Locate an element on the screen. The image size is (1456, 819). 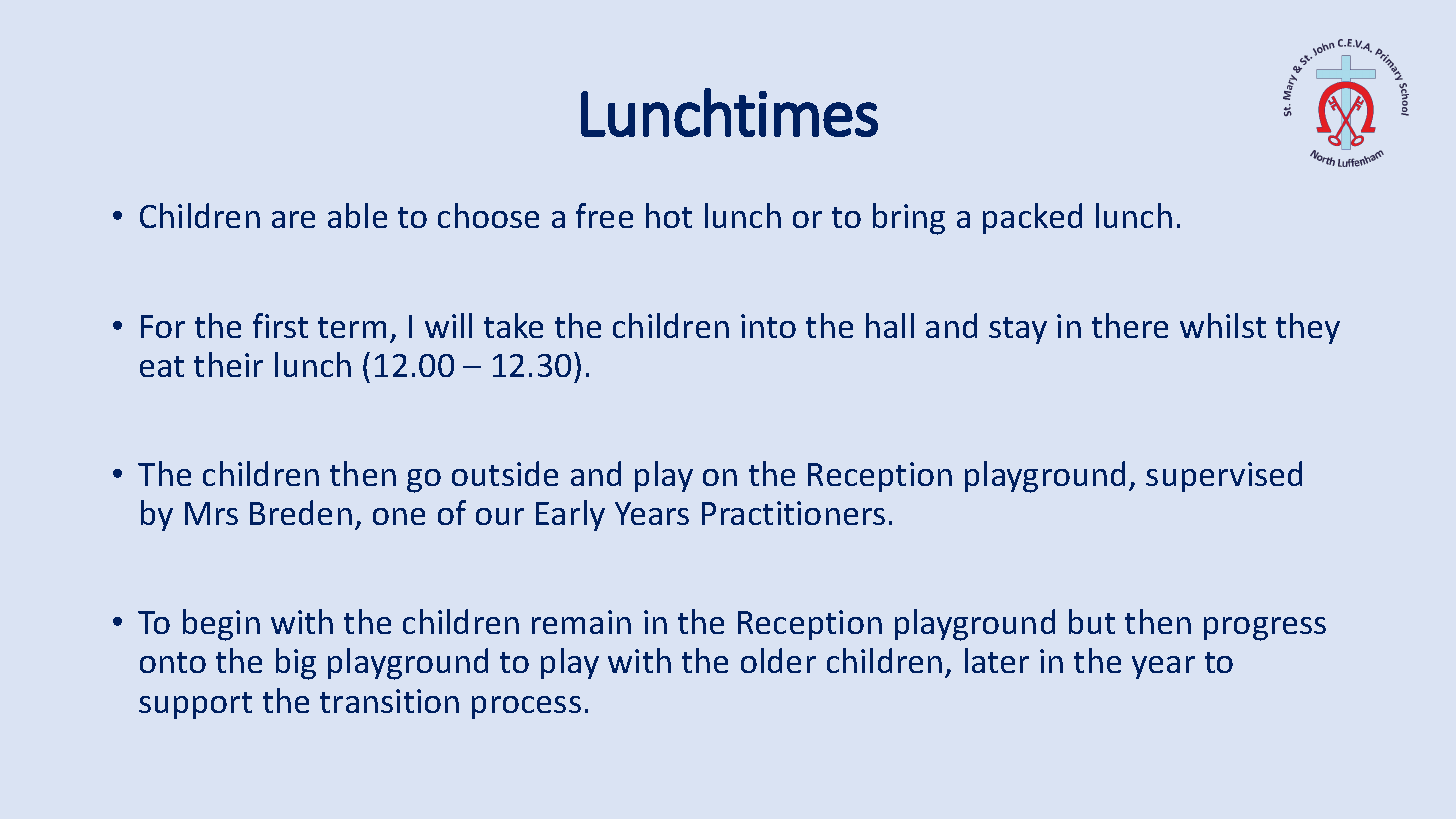
later is located at coordinates (997, 660).
